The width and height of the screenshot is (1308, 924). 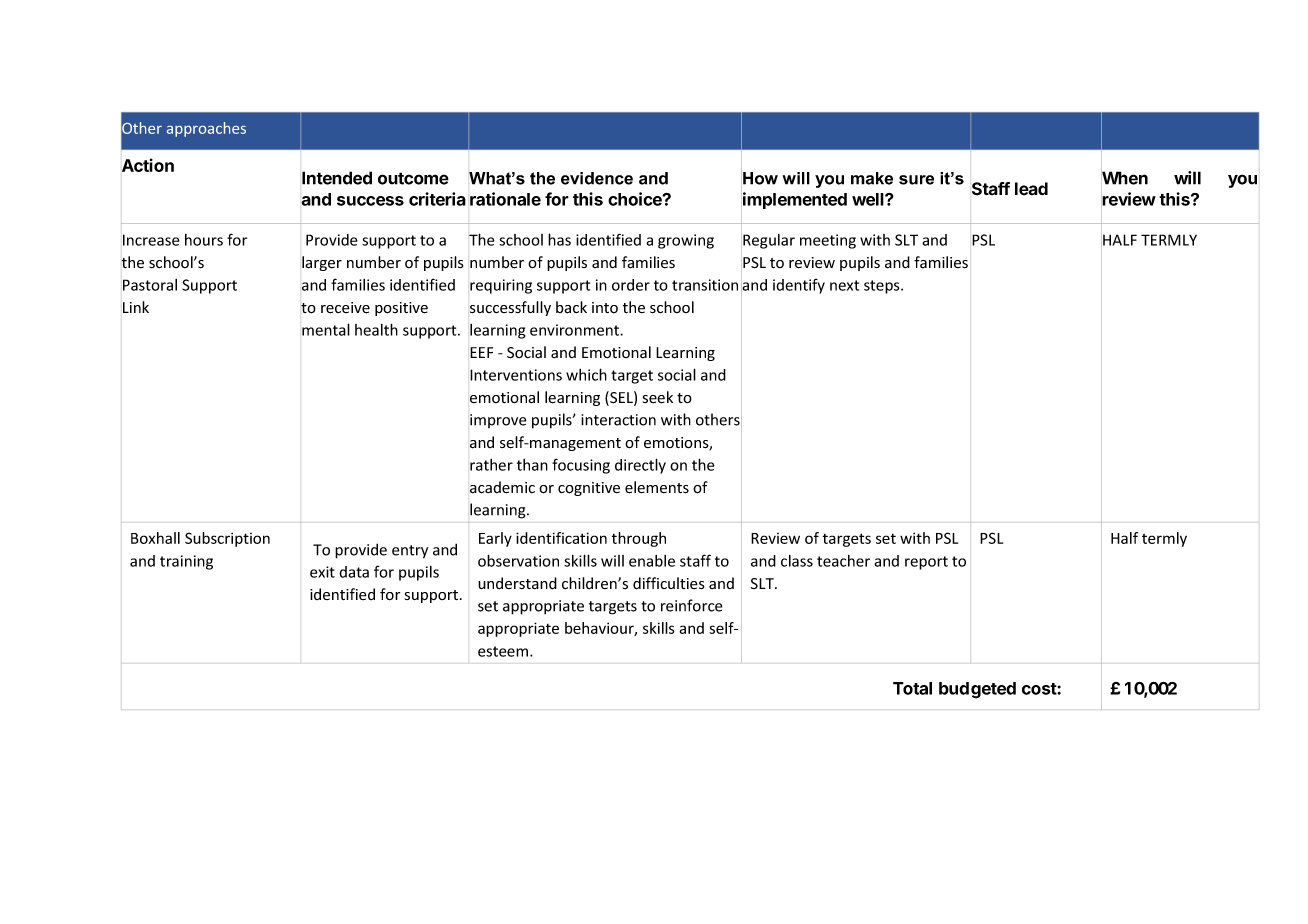 I want to click on approaches, so click(x=206, y=129).
